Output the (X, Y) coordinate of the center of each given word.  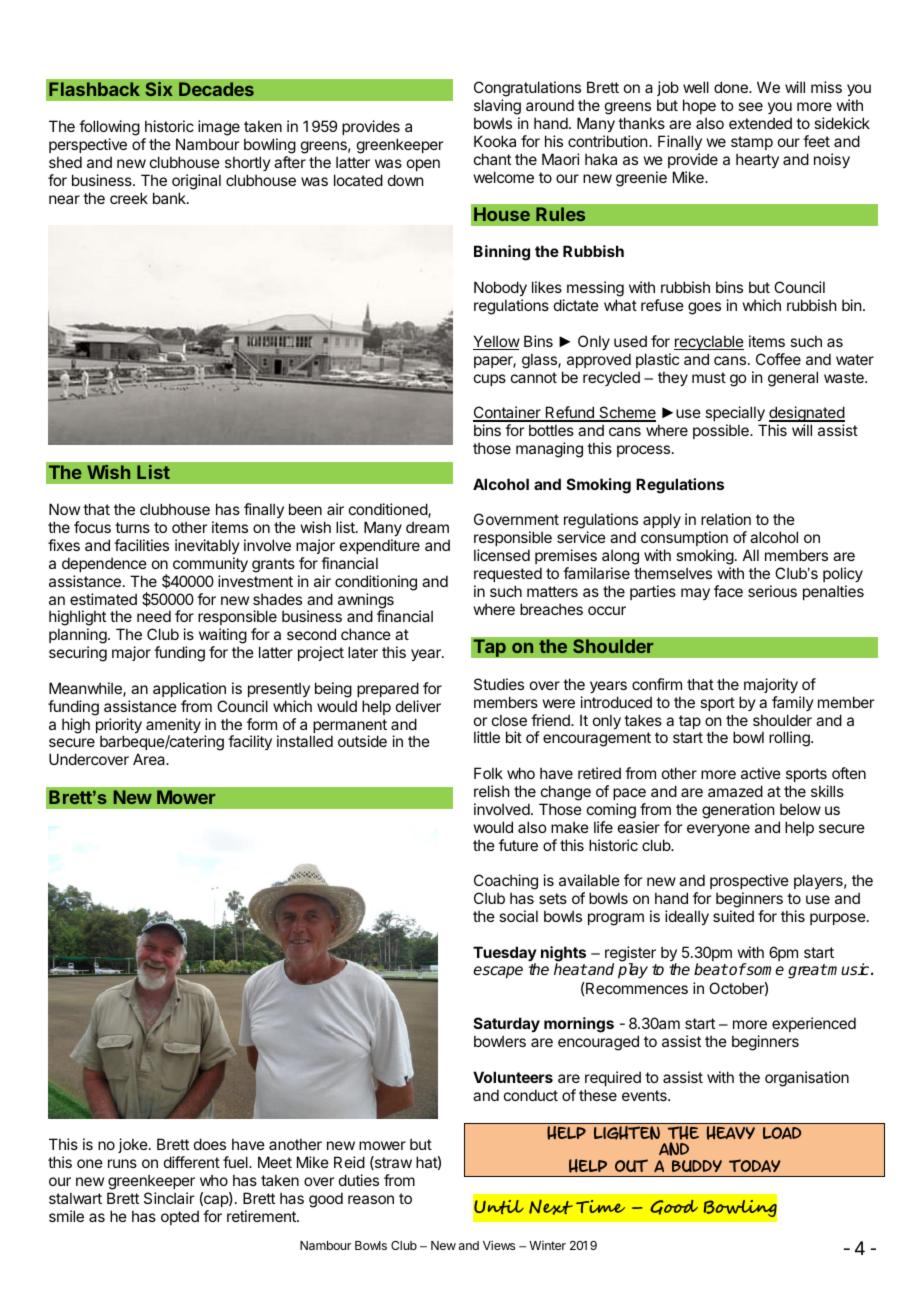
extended (760, 123)
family (793, 703)
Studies (499, 684)
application (189, 689)
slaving (497, 107)
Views (499, 1245)
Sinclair (169, 1198)
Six (159, 89)
